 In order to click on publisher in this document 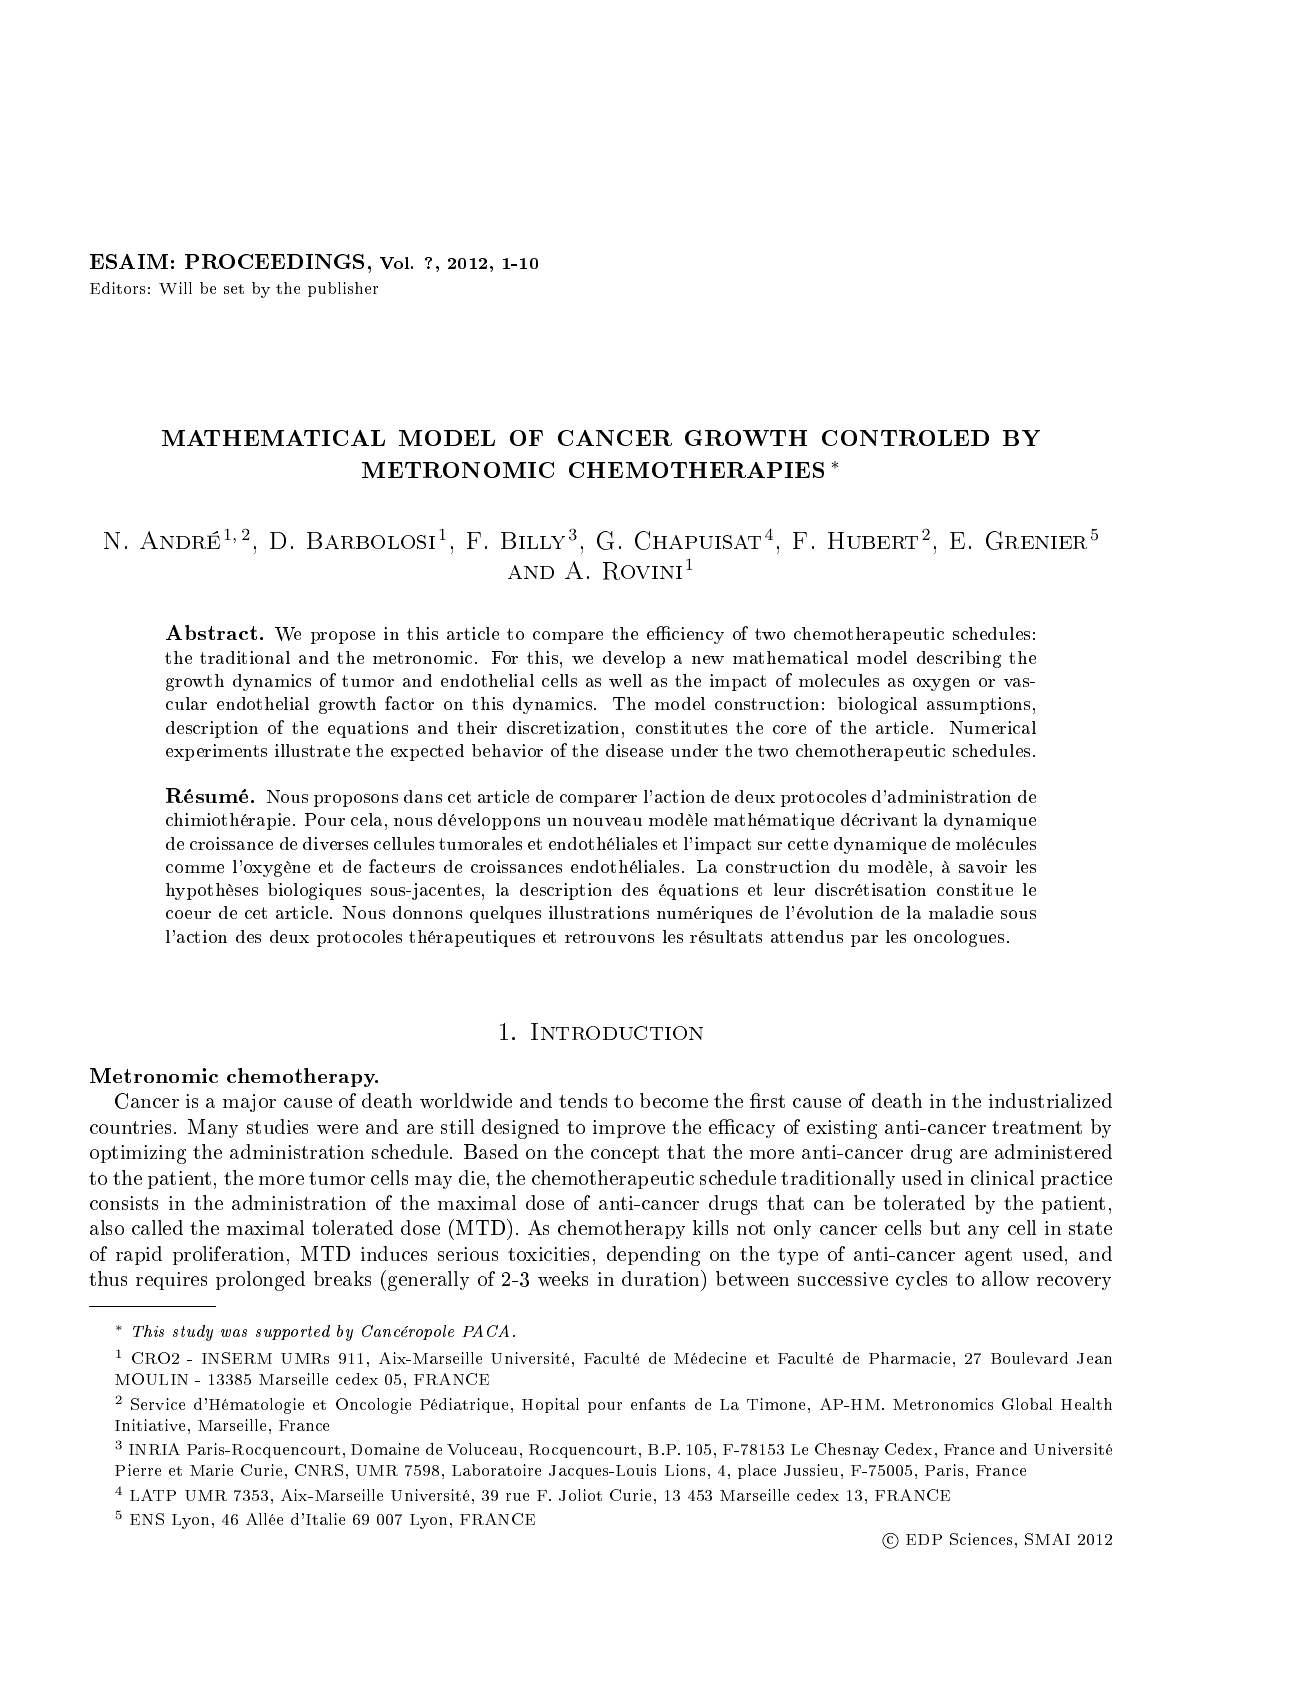, I will do `click(343, 289)`.
